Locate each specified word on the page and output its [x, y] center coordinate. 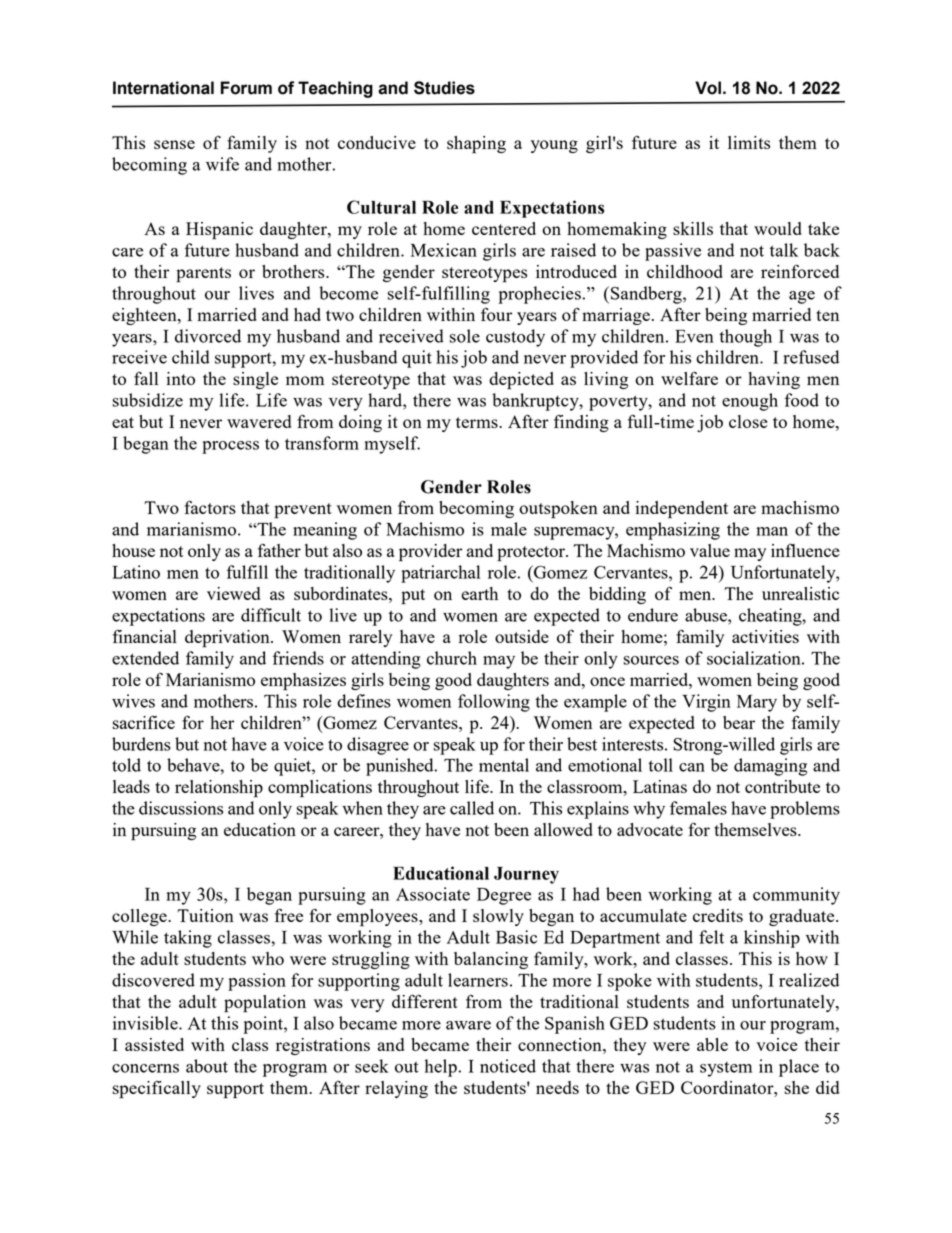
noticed [508, 1066]
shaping [476, 145]
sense [174, 144]
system [726, 1069]
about [207, 1066]
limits [749, 142]
